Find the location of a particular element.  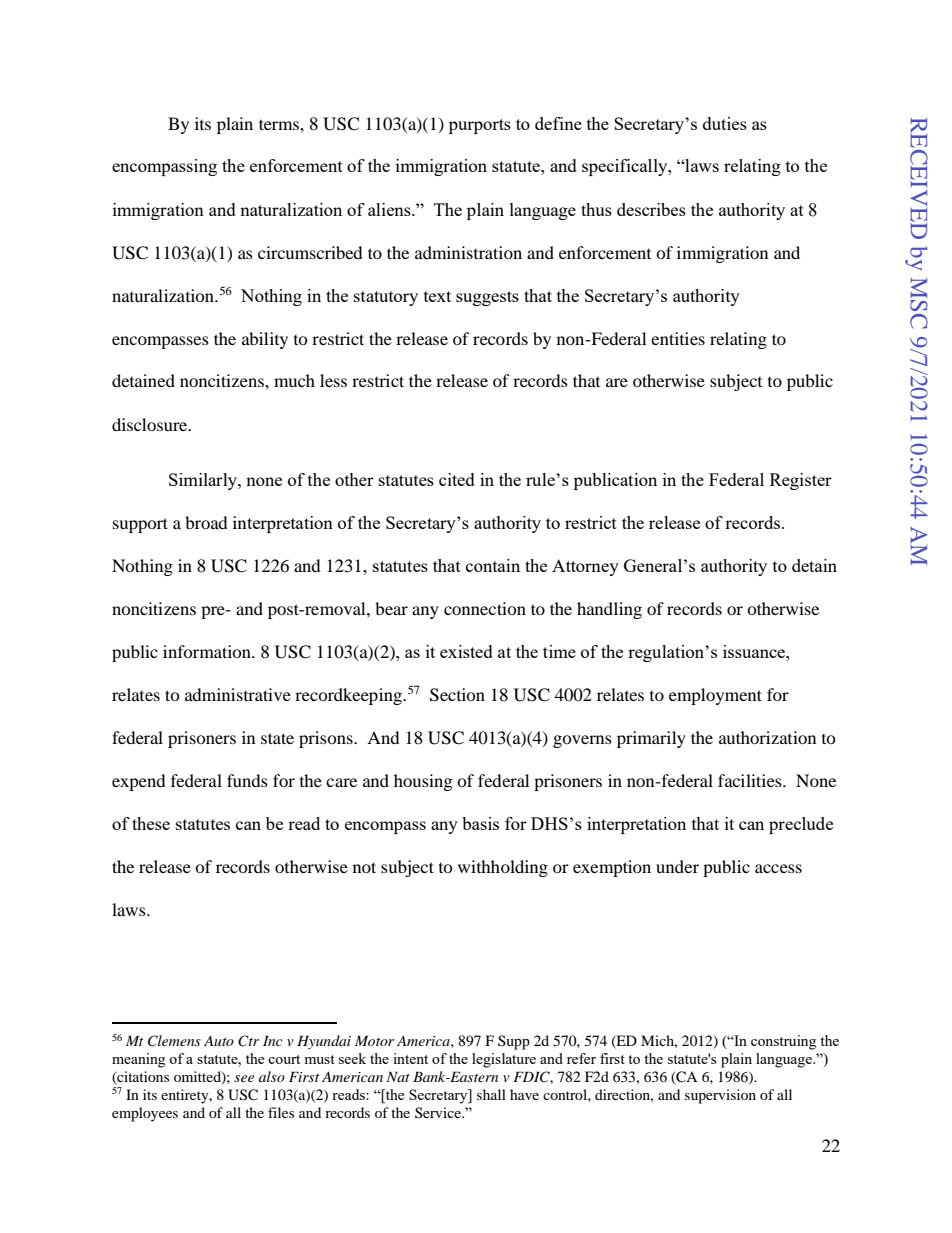

purports is located at coordinates (480, 126).
